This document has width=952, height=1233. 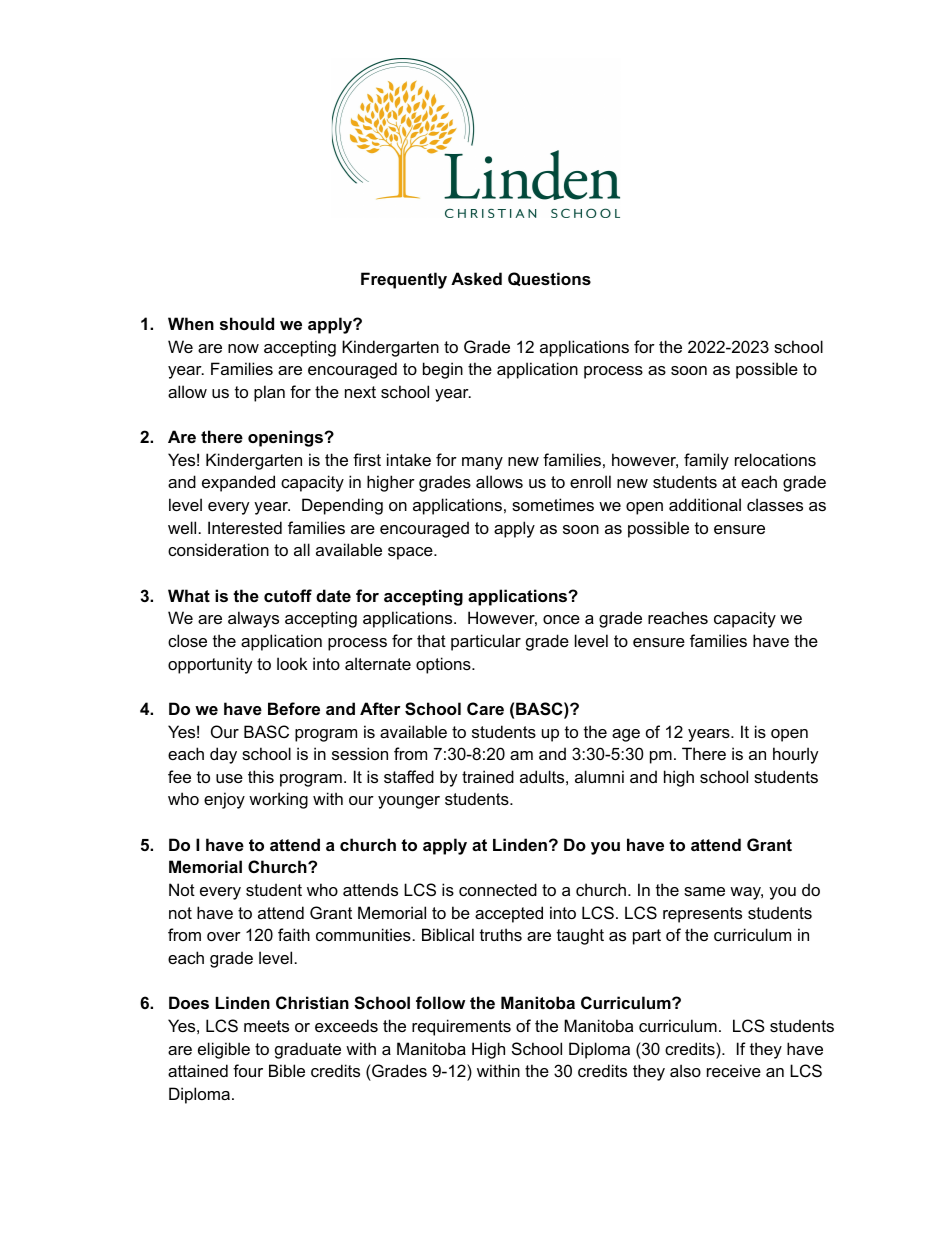 What do you see at coordinates (461, 1027) in the document?
I see `requirements` at bounding box center [461, 1027].
